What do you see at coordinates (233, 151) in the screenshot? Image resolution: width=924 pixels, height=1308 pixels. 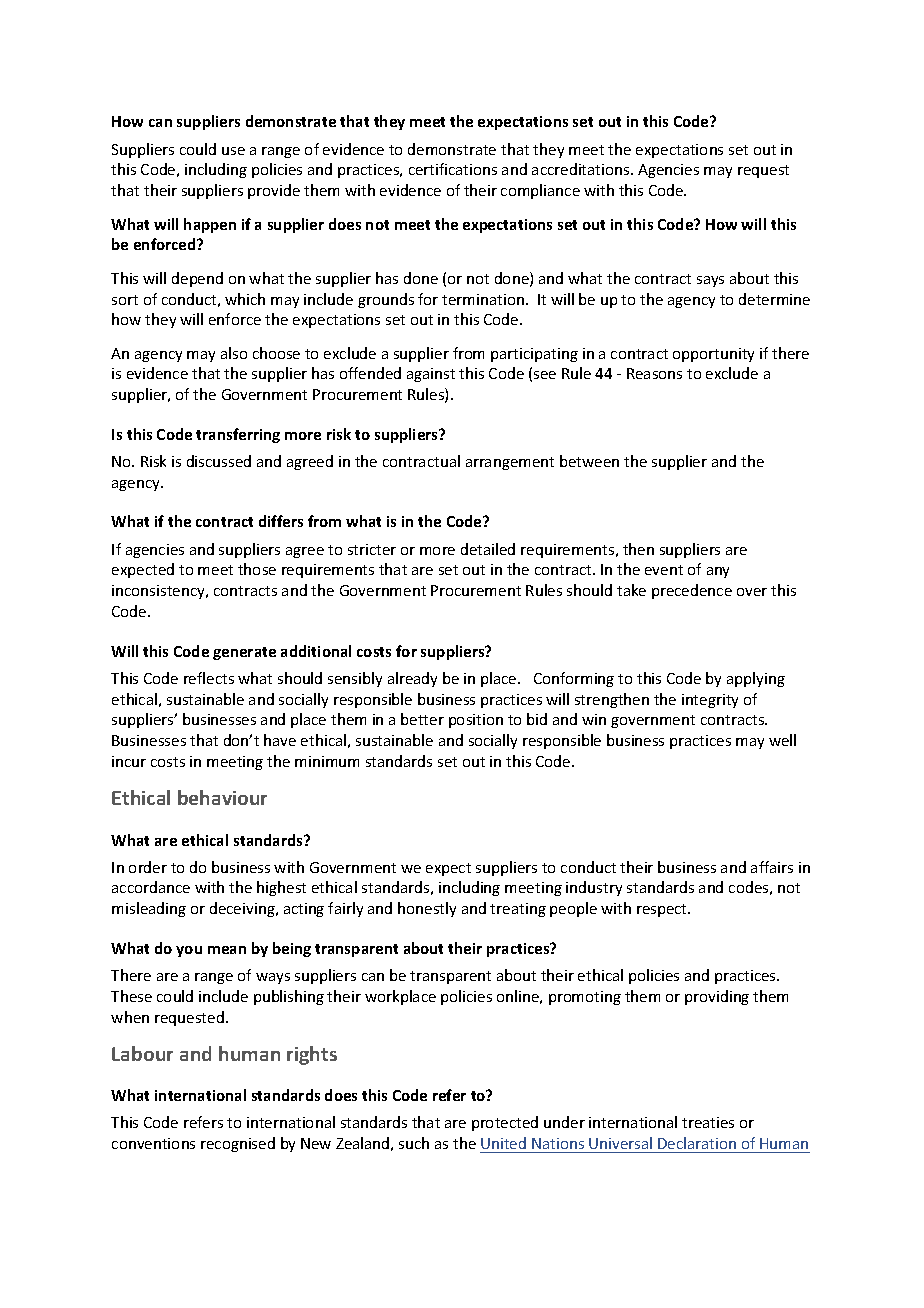 I see `use` at bounding box center [233, 151].
